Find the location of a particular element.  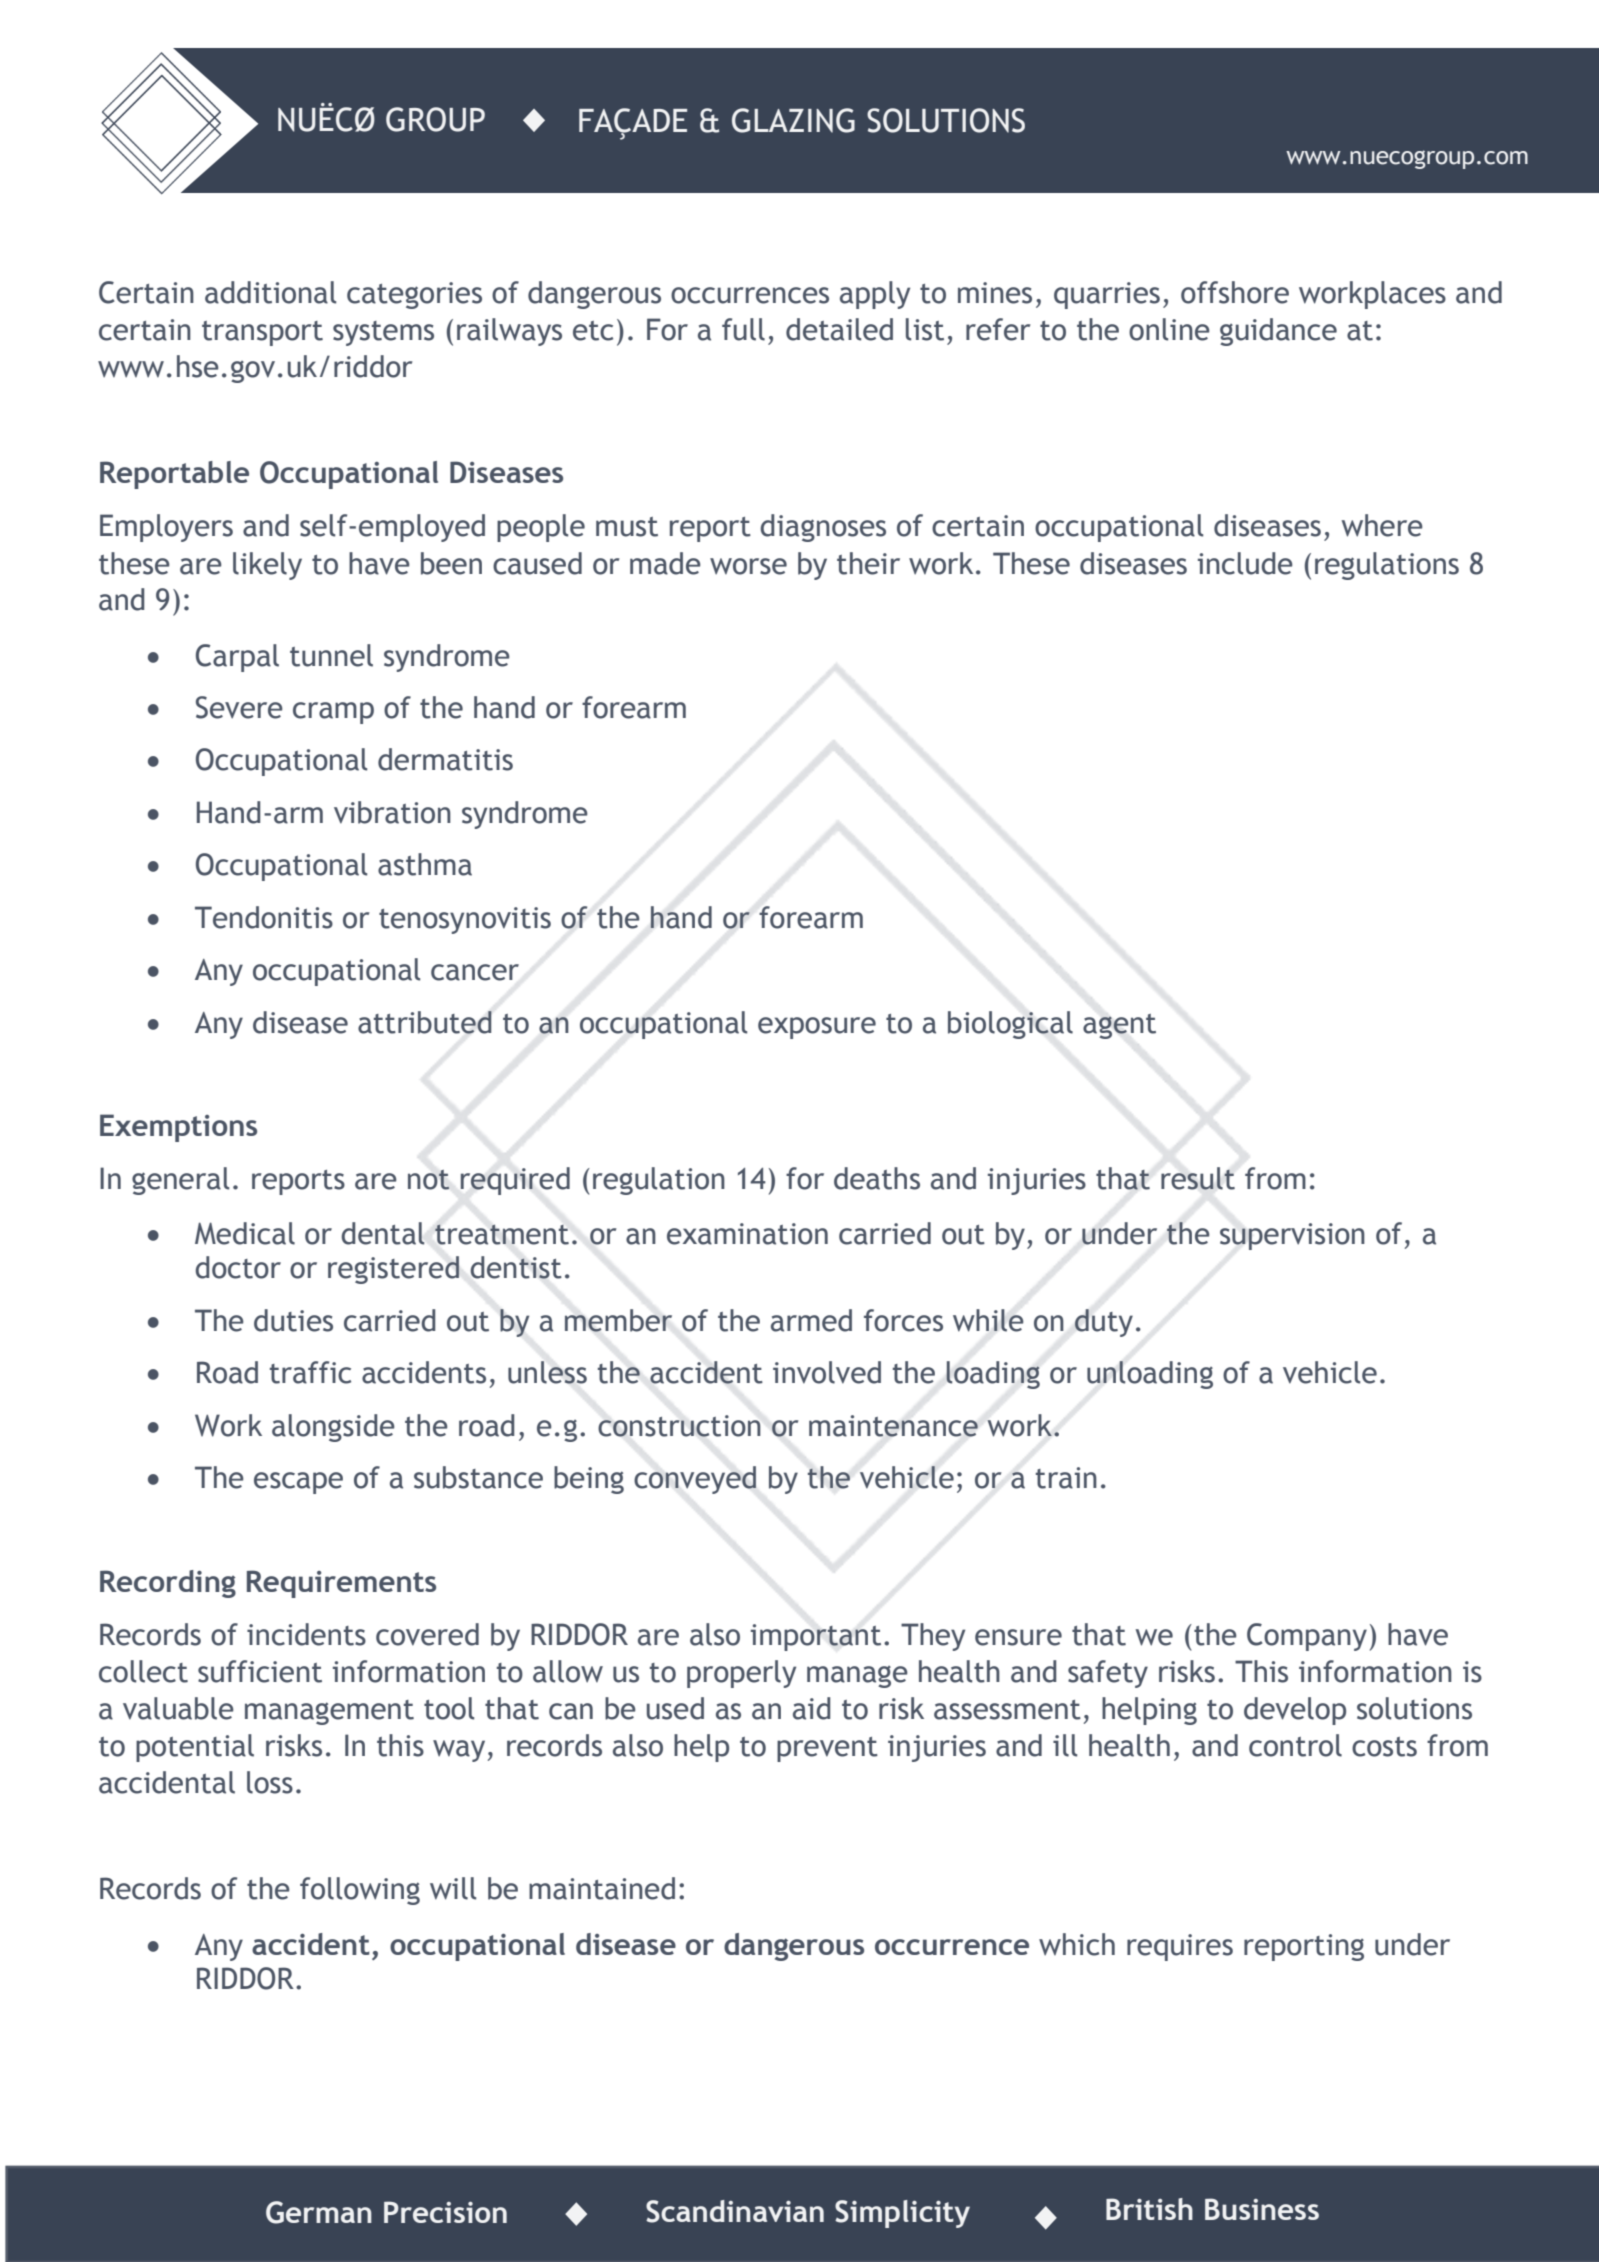

German is located at coordinates (319, 2212).
